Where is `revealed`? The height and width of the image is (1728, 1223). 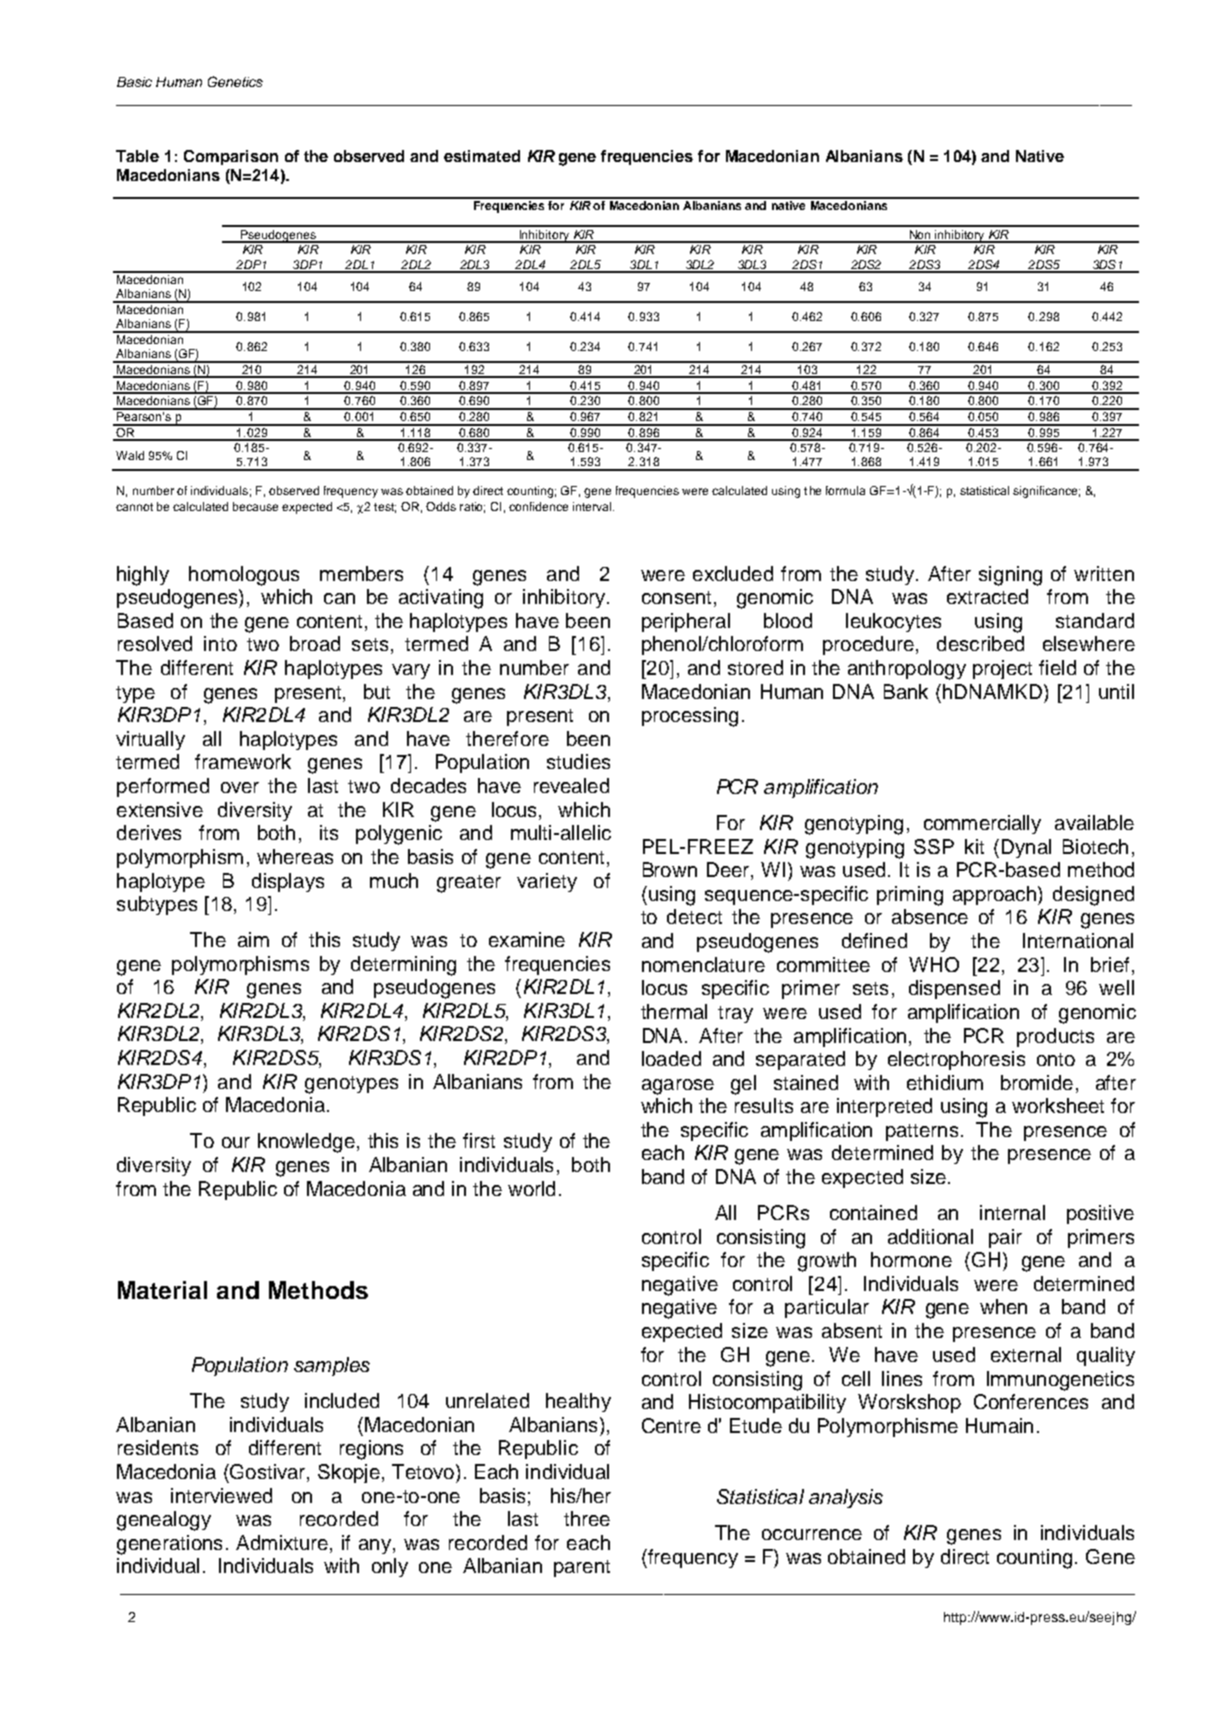 revealed is located at coordinates (571, 785).
